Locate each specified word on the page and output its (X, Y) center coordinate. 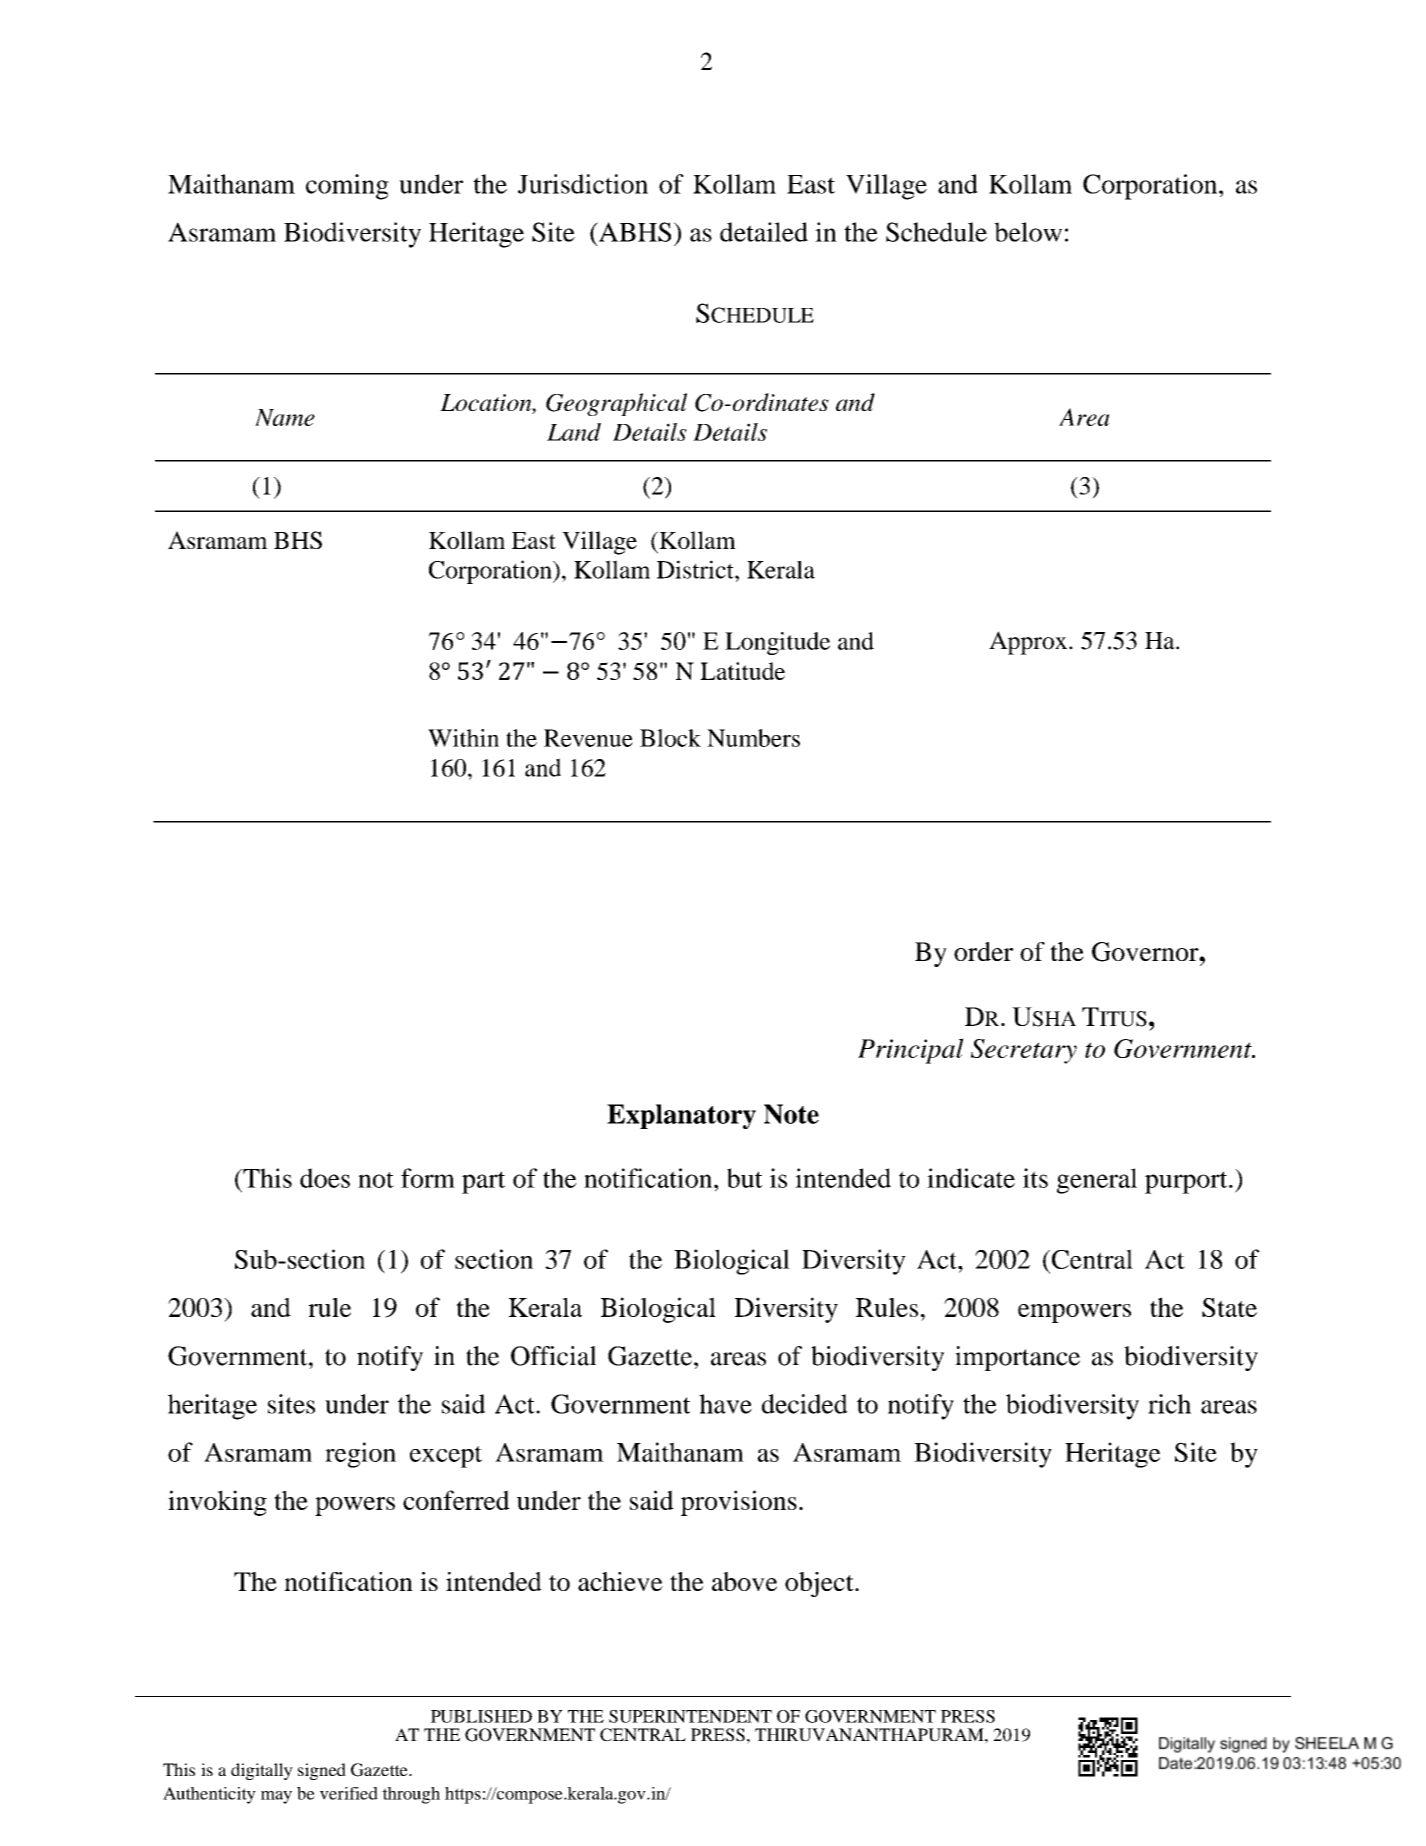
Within (463, 738)
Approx (1029, 643)
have (725, 1404)
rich (1169, 1404)
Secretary (1024, 1051)
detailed (764, 232)
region (360, 1455)
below (1028, 232)
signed (322, 1771)
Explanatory (681, 1116)
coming (347, 187)
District (696, 569)
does (325, 1178)
